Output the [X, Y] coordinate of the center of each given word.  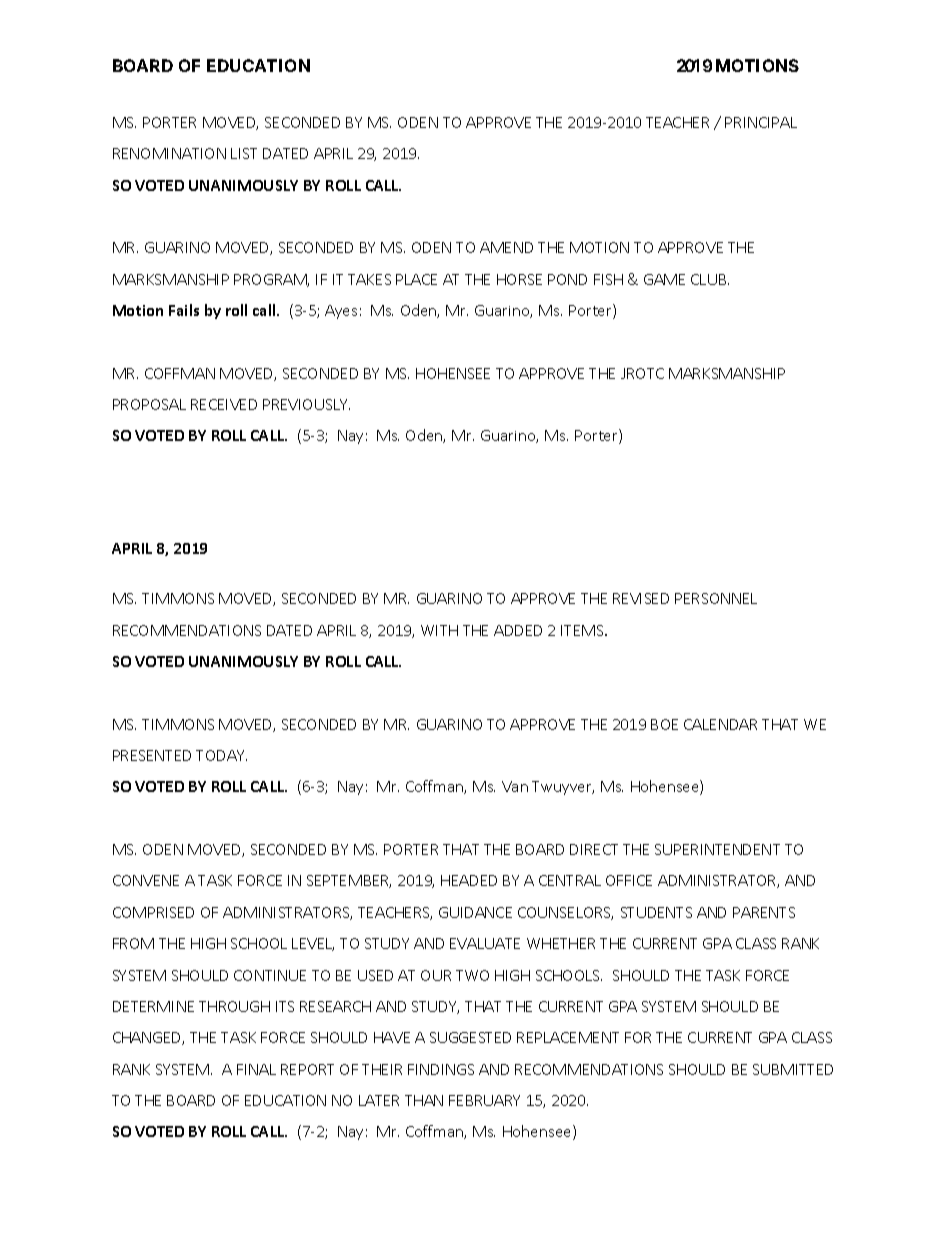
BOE [664, 724]
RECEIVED [224, 404]
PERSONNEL [716, 598]
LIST [244, 153]
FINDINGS [441, 1069]
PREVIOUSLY [306, 404]
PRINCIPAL [761, 122]
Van [515, 786]
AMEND [506, 247]
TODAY [221, 755]
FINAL [256, 1069]
